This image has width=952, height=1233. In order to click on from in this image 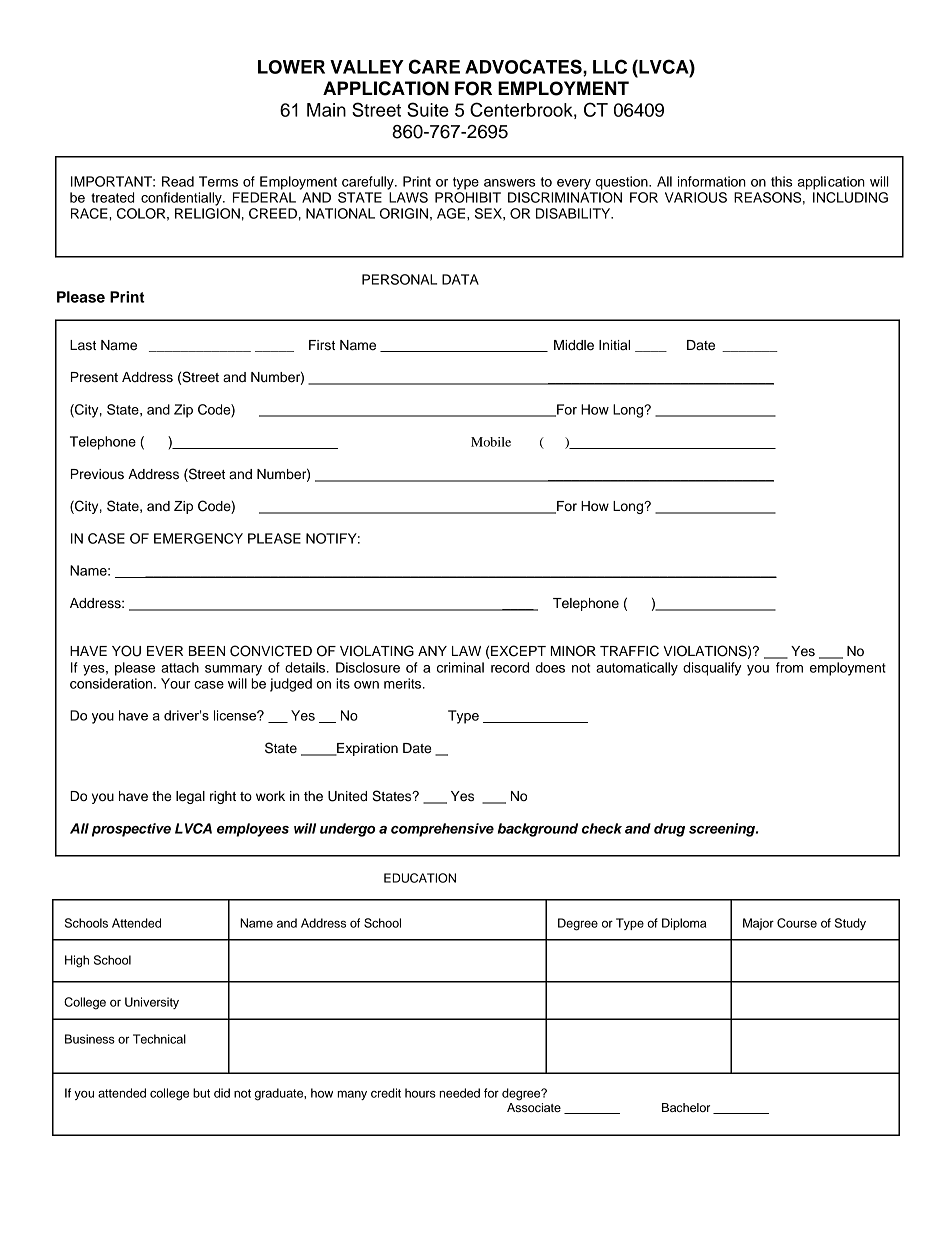, I will do `click(789, 667)`.
